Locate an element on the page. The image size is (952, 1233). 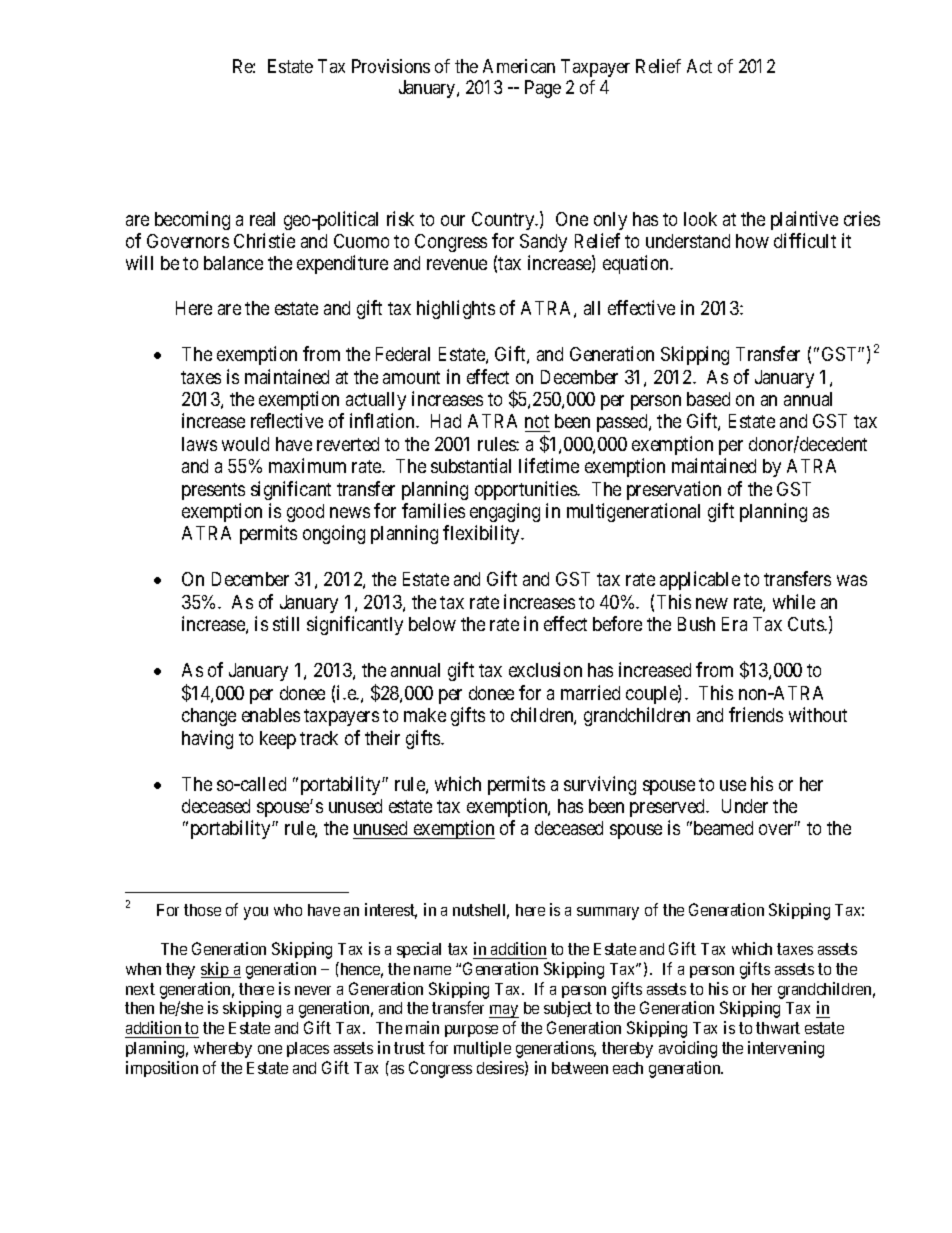
having is located at coordinates (207, 739).
